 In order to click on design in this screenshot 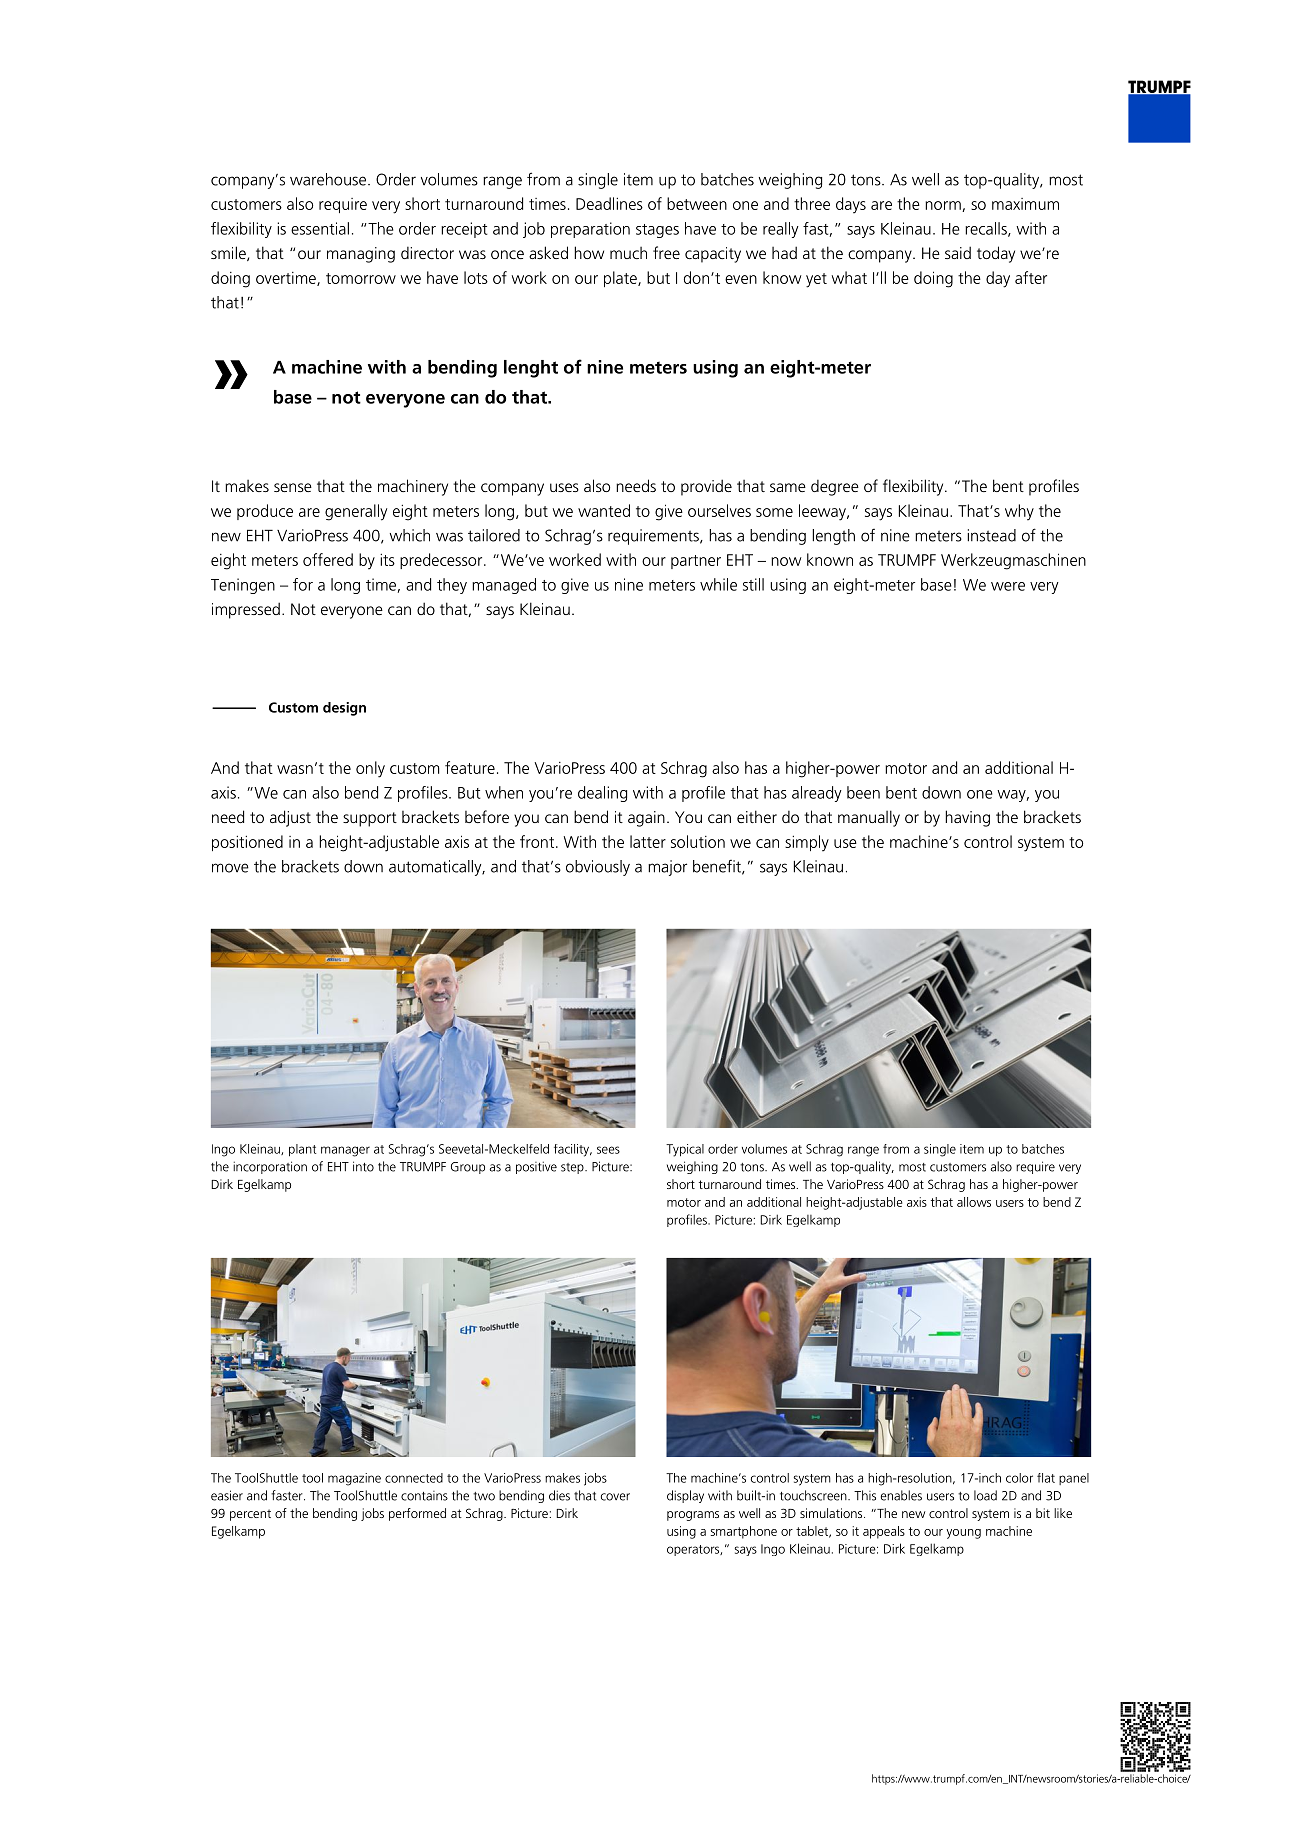, I will do `click(344, 709)`.
